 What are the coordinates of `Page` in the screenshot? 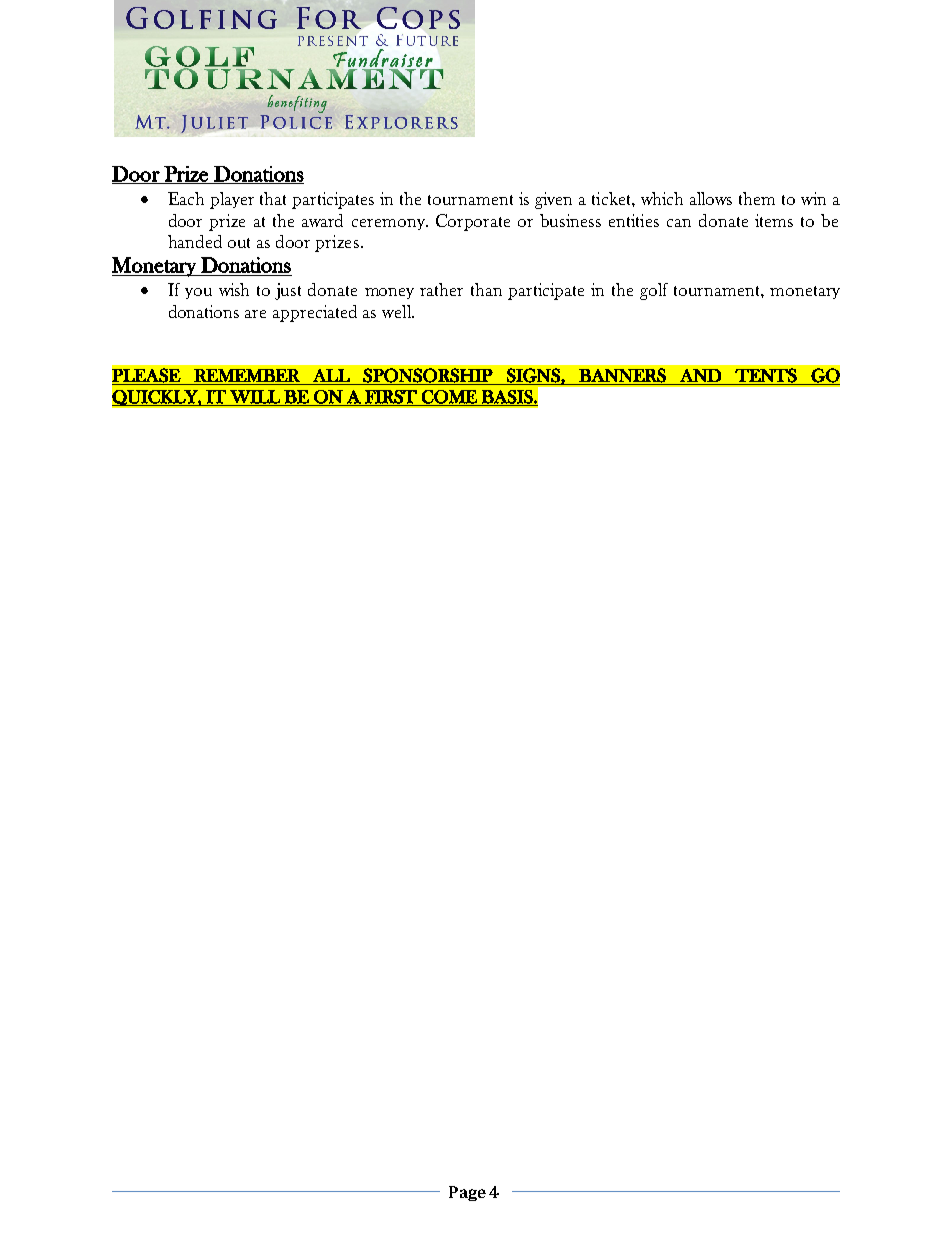 It's located at (467, 1193).
